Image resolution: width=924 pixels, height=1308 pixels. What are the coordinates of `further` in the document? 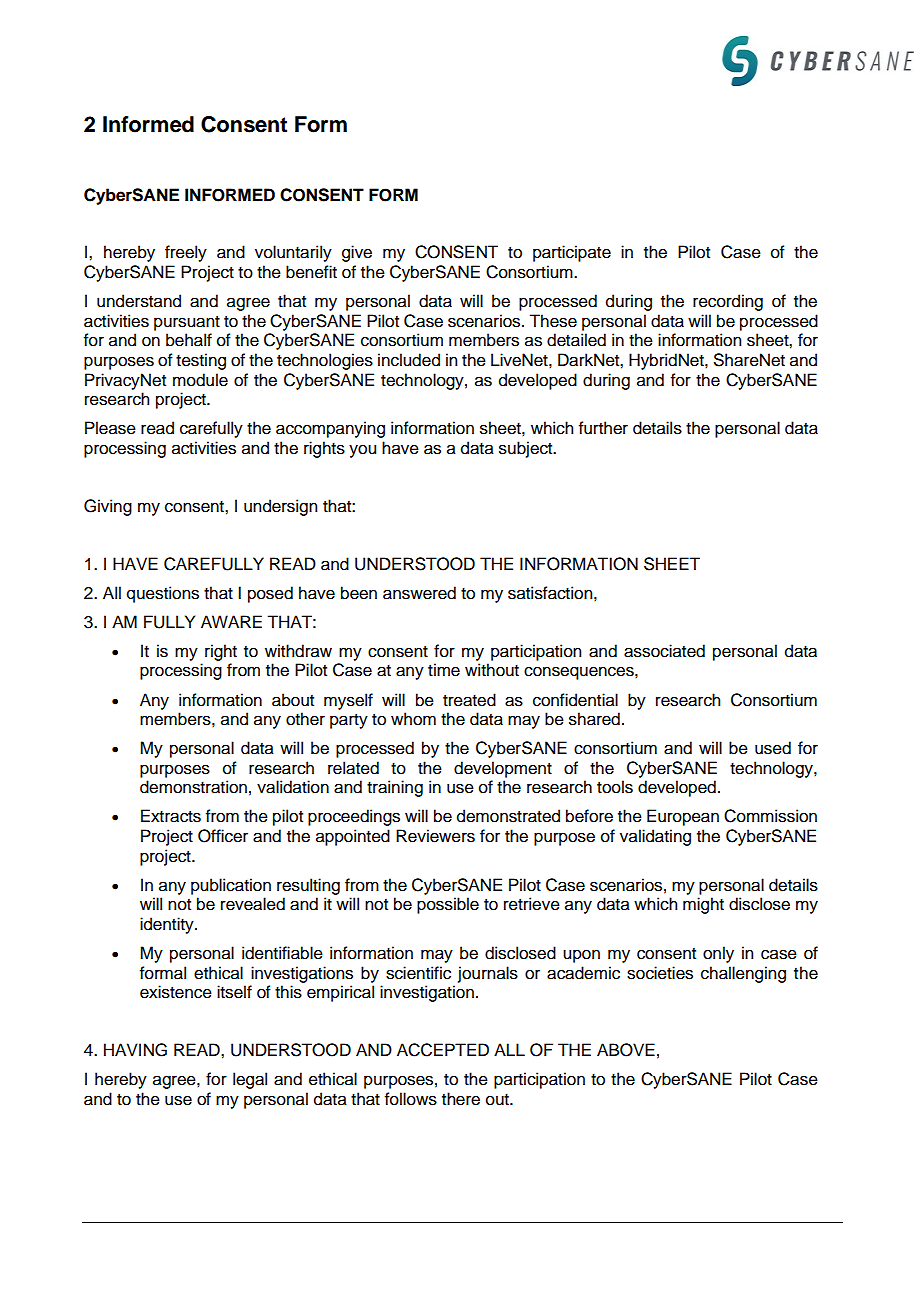 It's located at (603, 428).
